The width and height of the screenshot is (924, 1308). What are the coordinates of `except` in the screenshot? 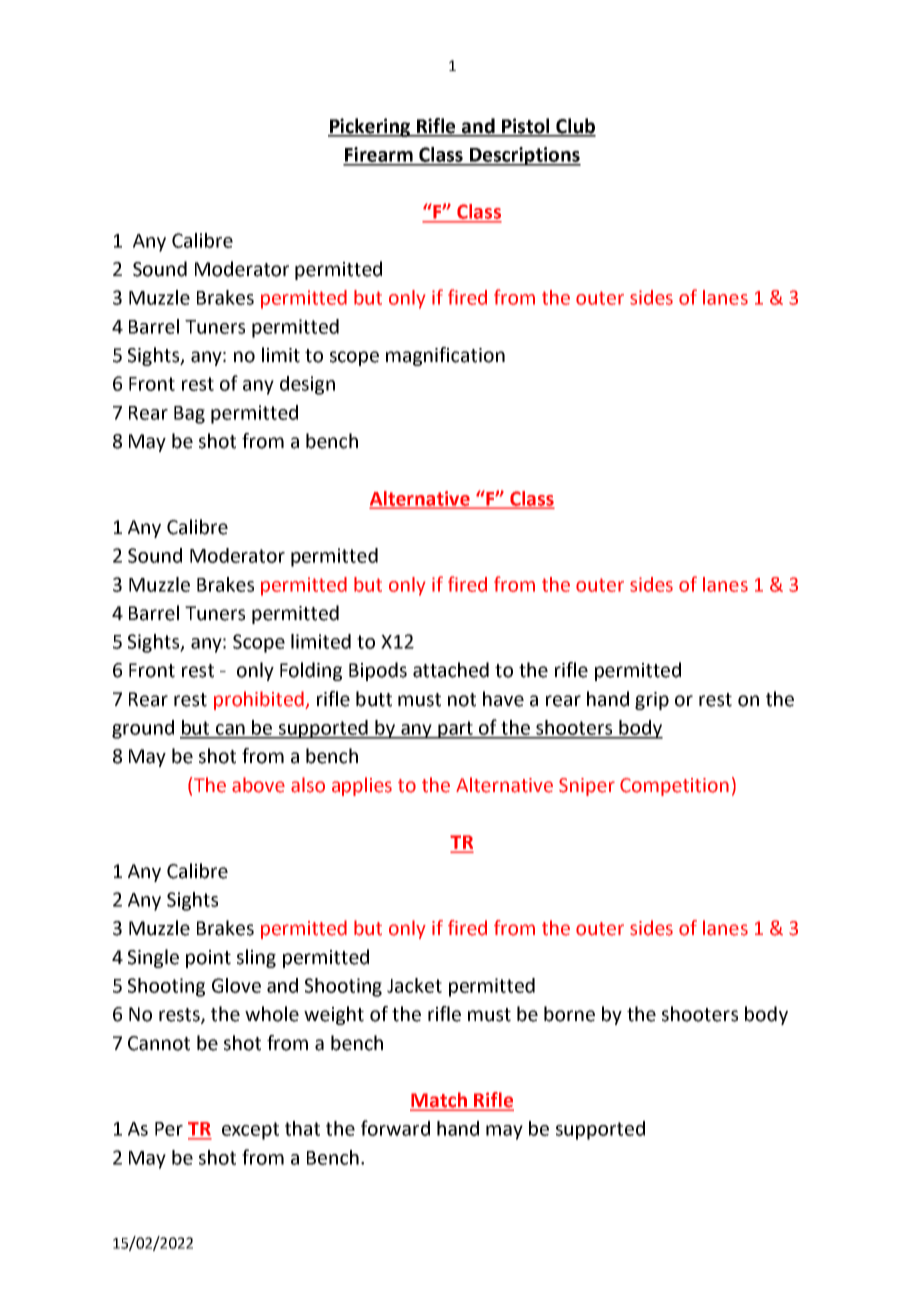 It's located at (250, 1131).
